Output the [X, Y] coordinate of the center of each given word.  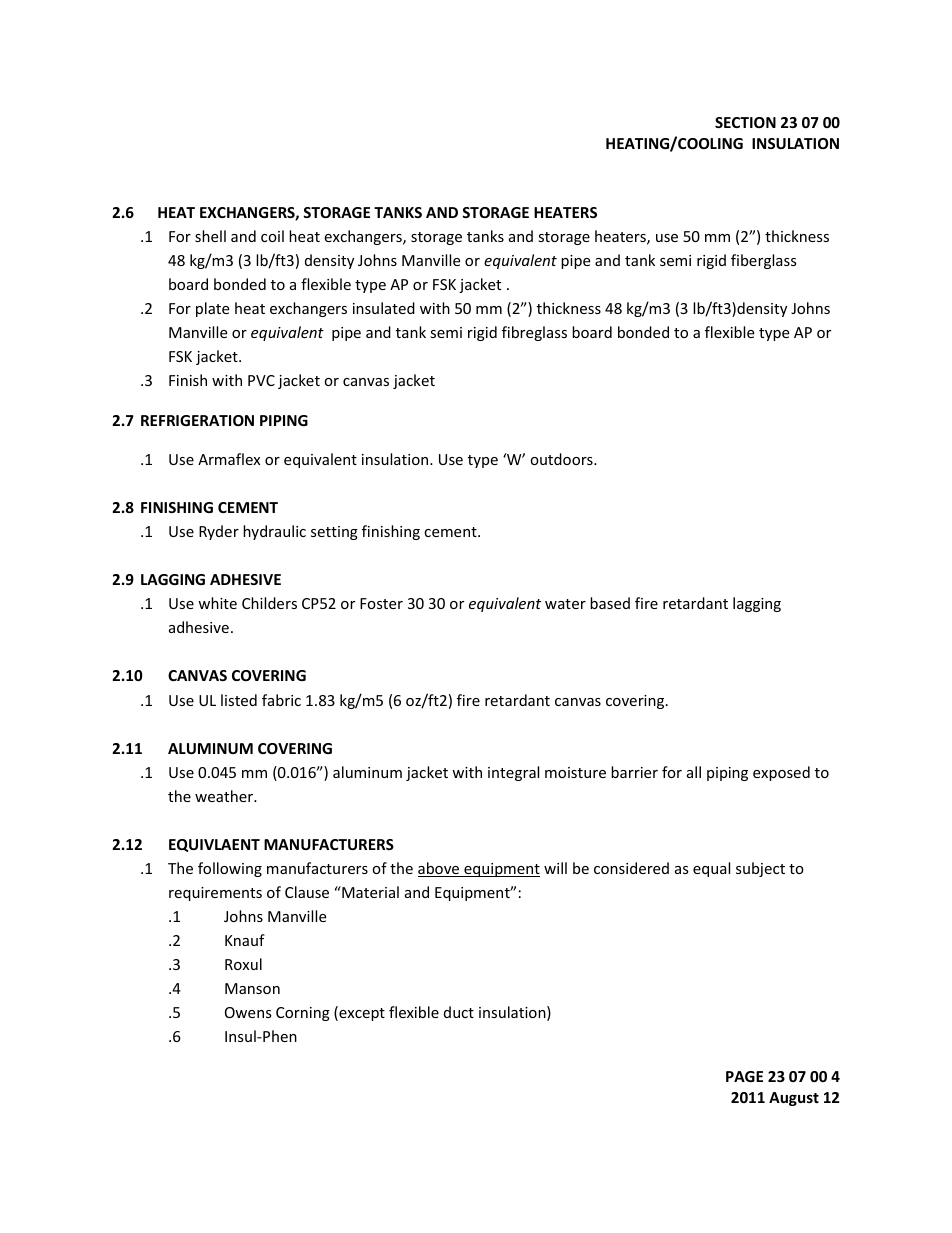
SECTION [745, 122]
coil [272, 236]
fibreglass [534, 333]
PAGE [744, 1076]
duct [459, 1012]
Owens [248, 1012]
